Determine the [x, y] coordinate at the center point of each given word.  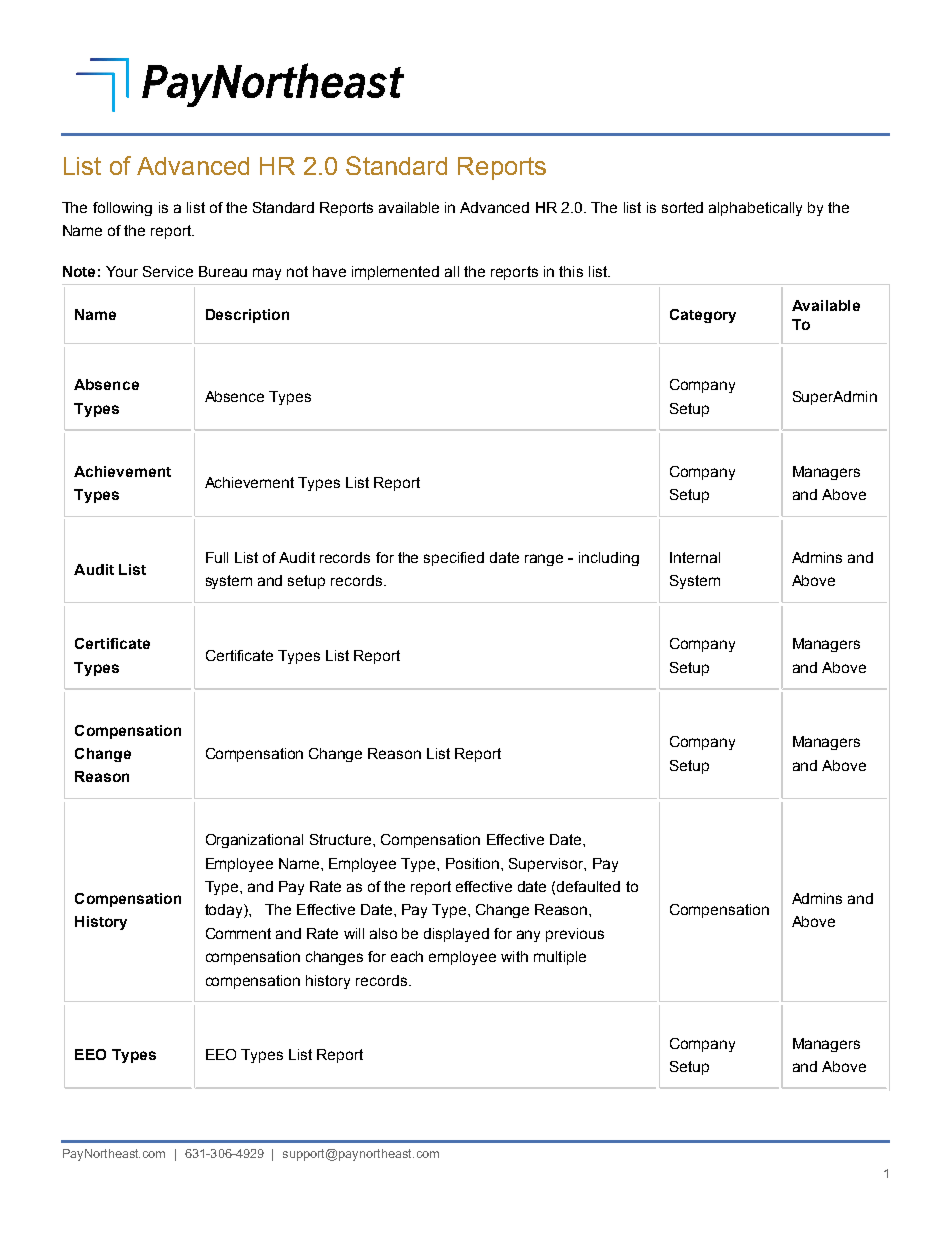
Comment [238, 933]
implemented [395, 273]
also [383, 933]
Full [217, 557]
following [122, 209]
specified [454, 559]
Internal [695, 557]
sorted [682, 207]
